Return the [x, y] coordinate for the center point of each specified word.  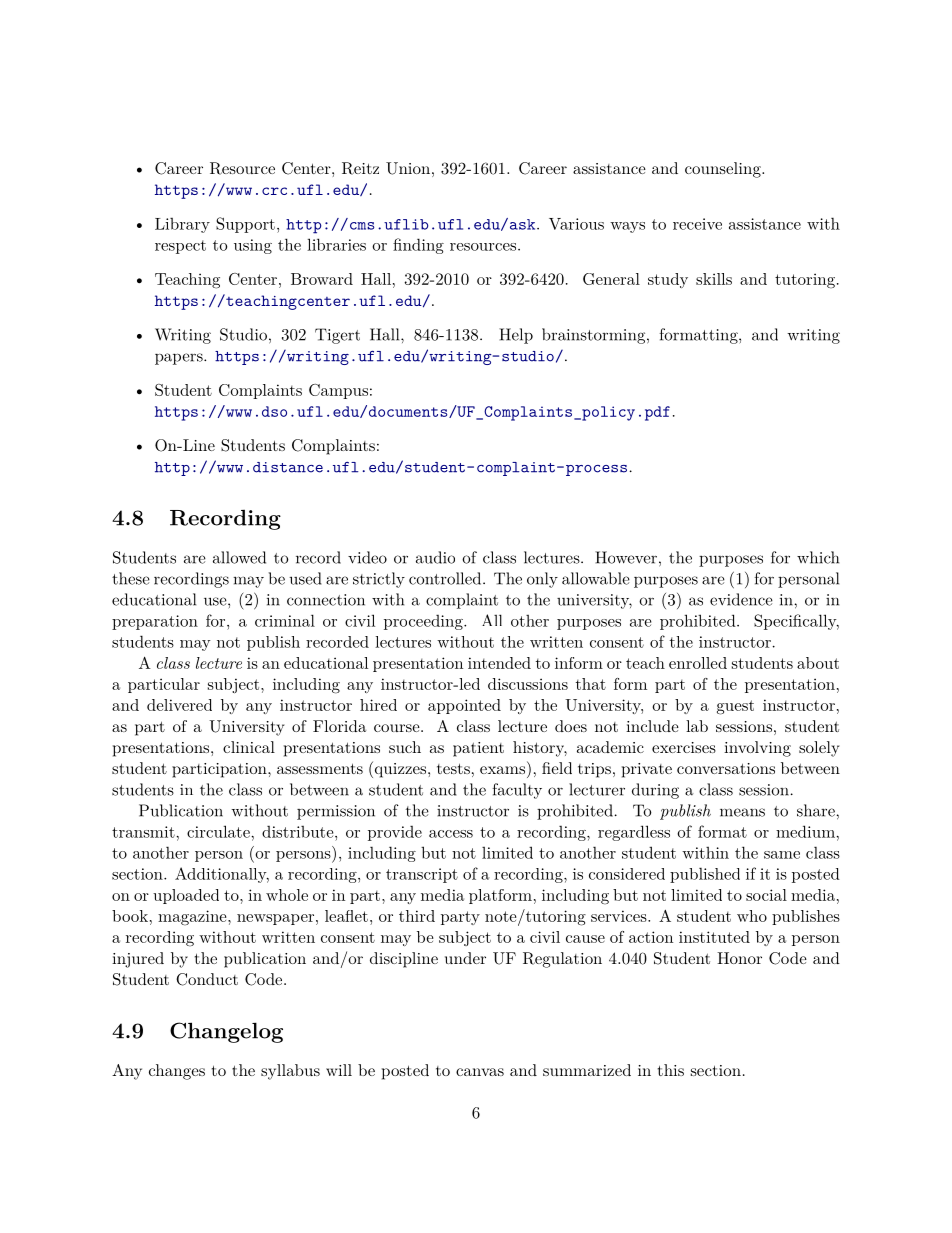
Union [408, 168]
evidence [741, 599]
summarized [587, 1070]
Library [182, 225]
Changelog [226, 1032]
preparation [155, 622]
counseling [724, 170]
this [671, 1070]
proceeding [424, 622]
